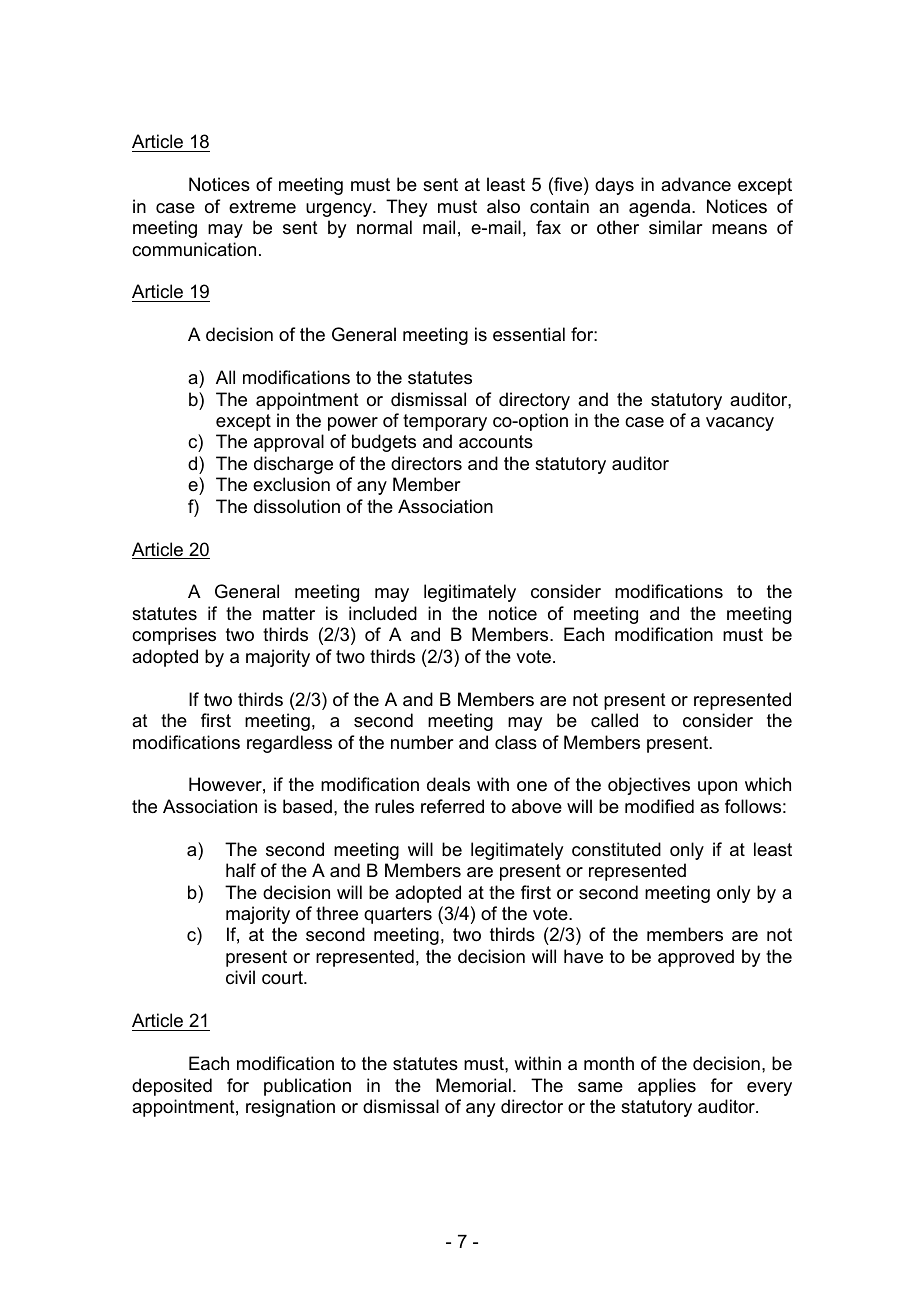  What do you see at coordinates (262, 206) in the screenshot?
I see `extreme` at bounding box center [262, 206].
